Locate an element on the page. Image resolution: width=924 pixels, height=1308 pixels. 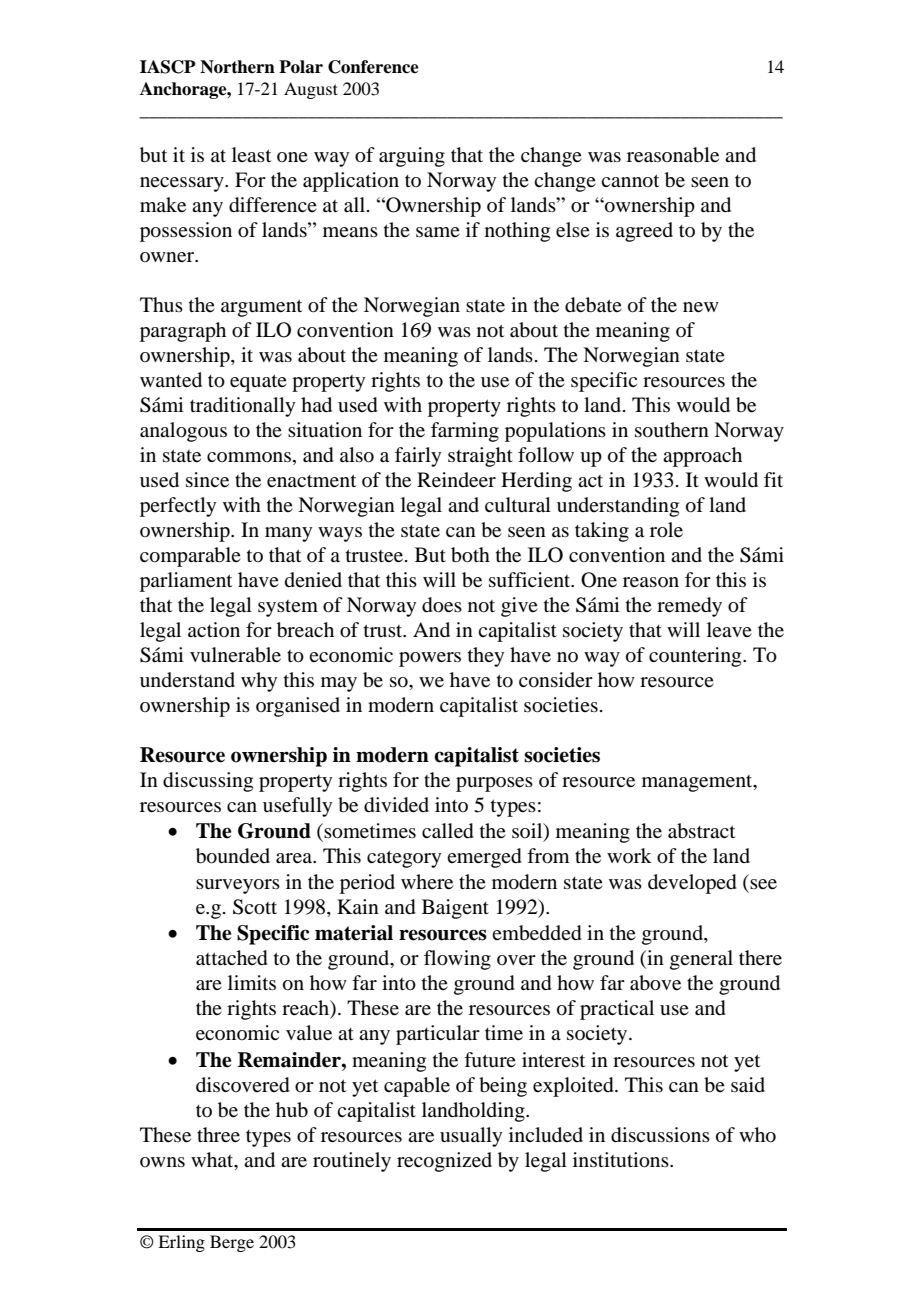
they is located at coordinates (486, 657).
